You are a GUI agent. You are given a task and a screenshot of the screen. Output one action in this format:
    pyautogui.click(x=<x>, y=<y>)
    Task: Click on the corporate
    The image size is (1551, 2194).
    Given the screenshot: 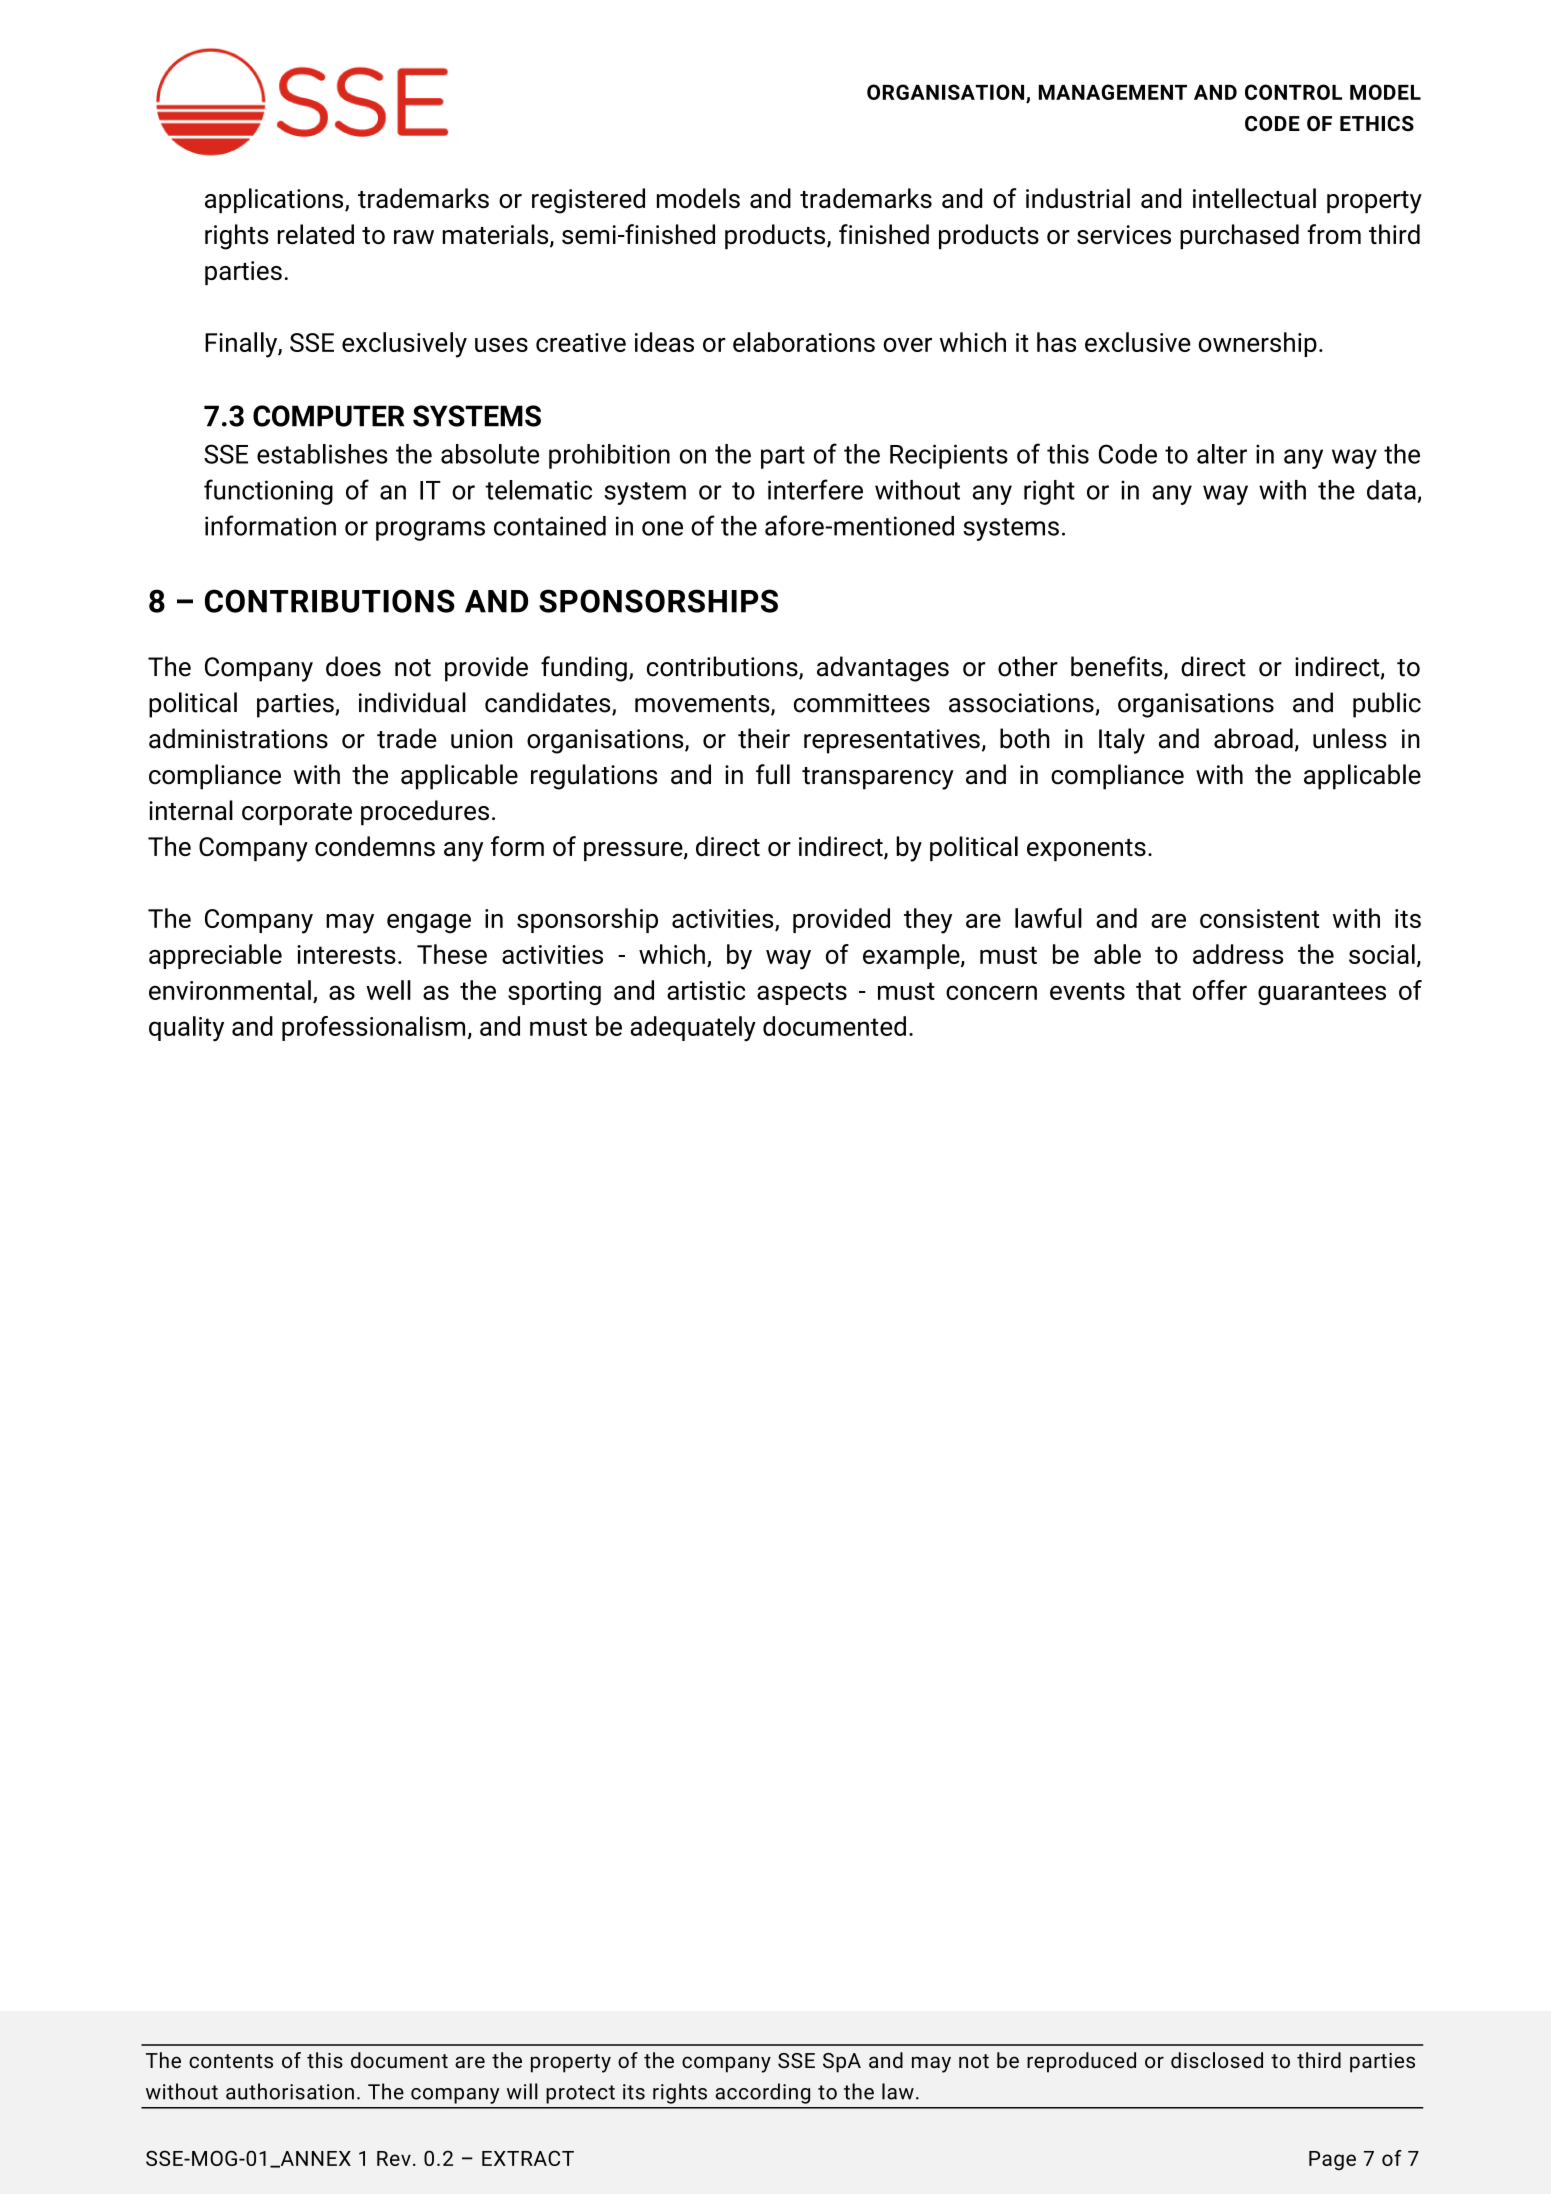 What is the action you would take?
    pyautogui.click(x=297, y=814)
